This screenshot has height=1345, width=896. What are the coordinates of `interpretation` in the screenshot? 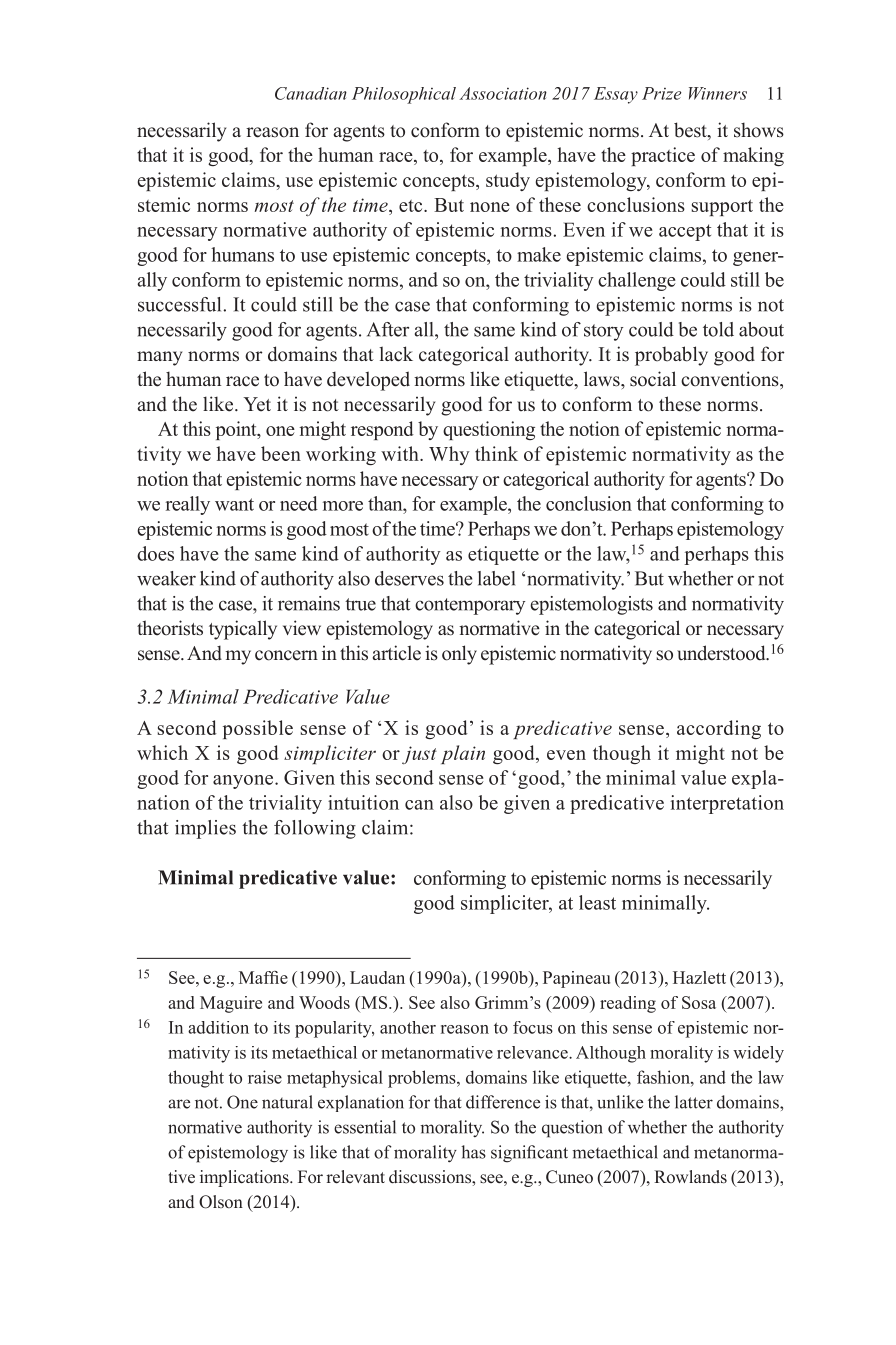 It's located at (727, 804).
